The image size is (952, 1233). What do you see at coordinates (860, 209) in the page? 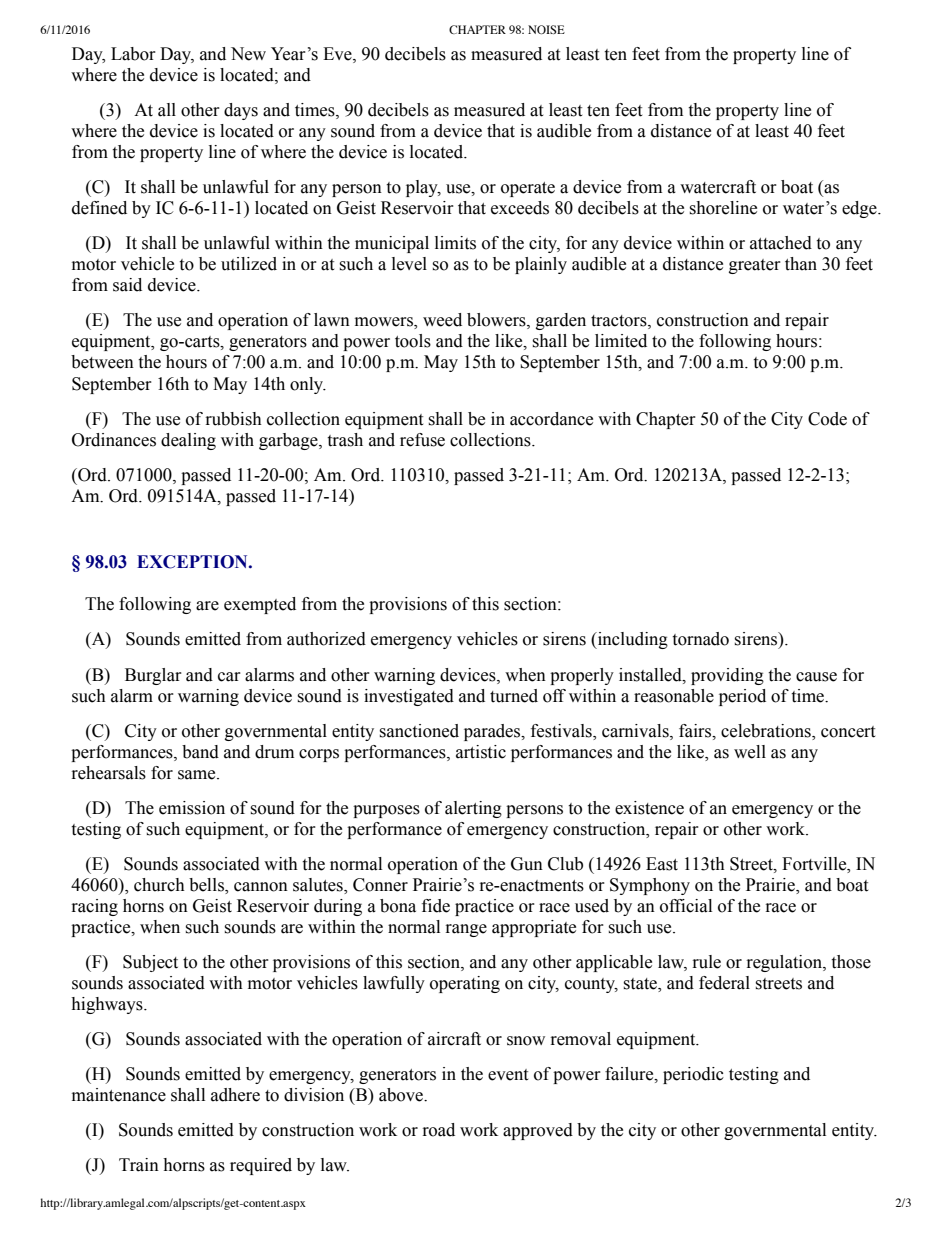
I see `edge` at bounding box center [860, 209].
